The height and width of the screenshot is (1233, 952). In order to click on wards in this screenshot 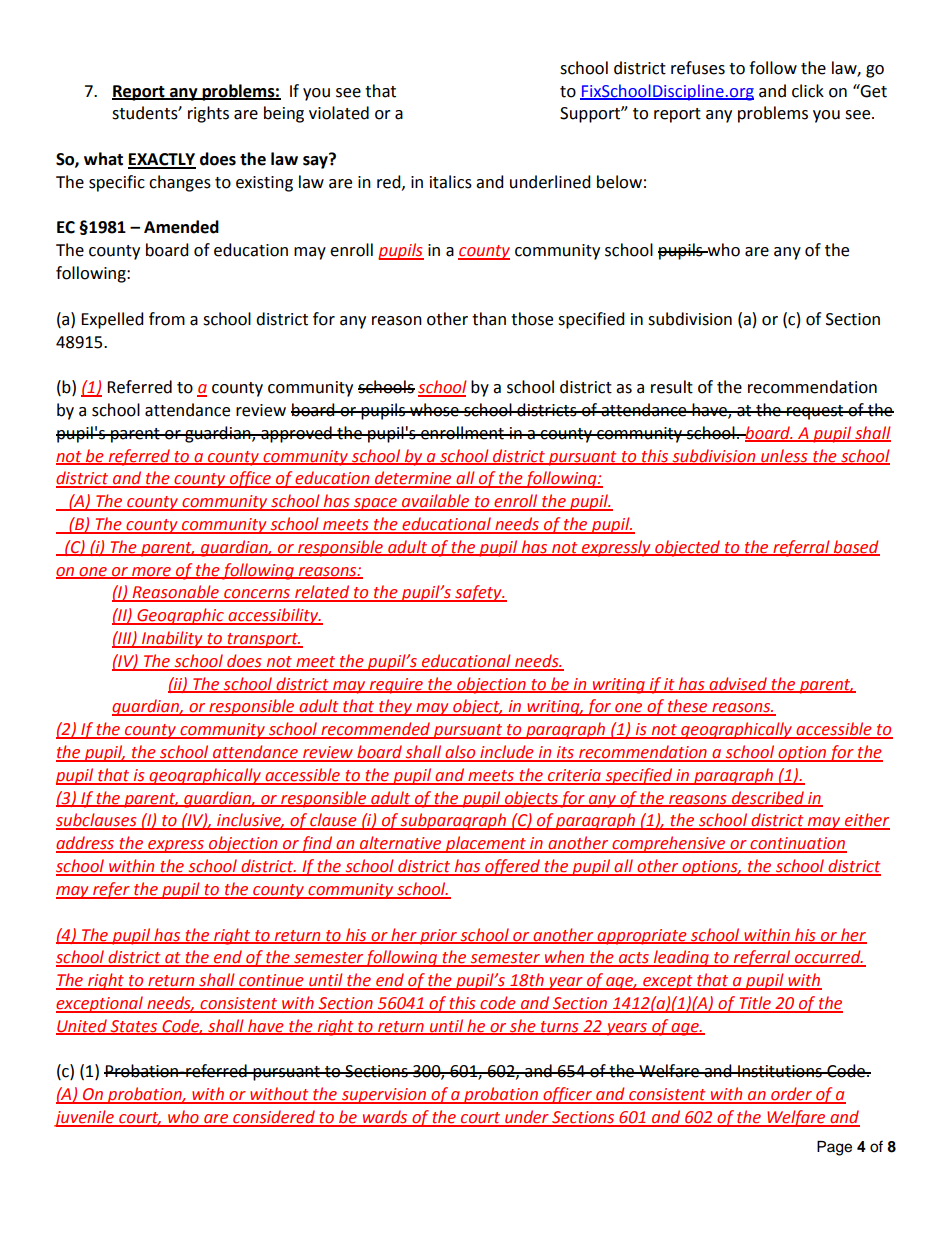, I will do `click(385, 1118)`.
